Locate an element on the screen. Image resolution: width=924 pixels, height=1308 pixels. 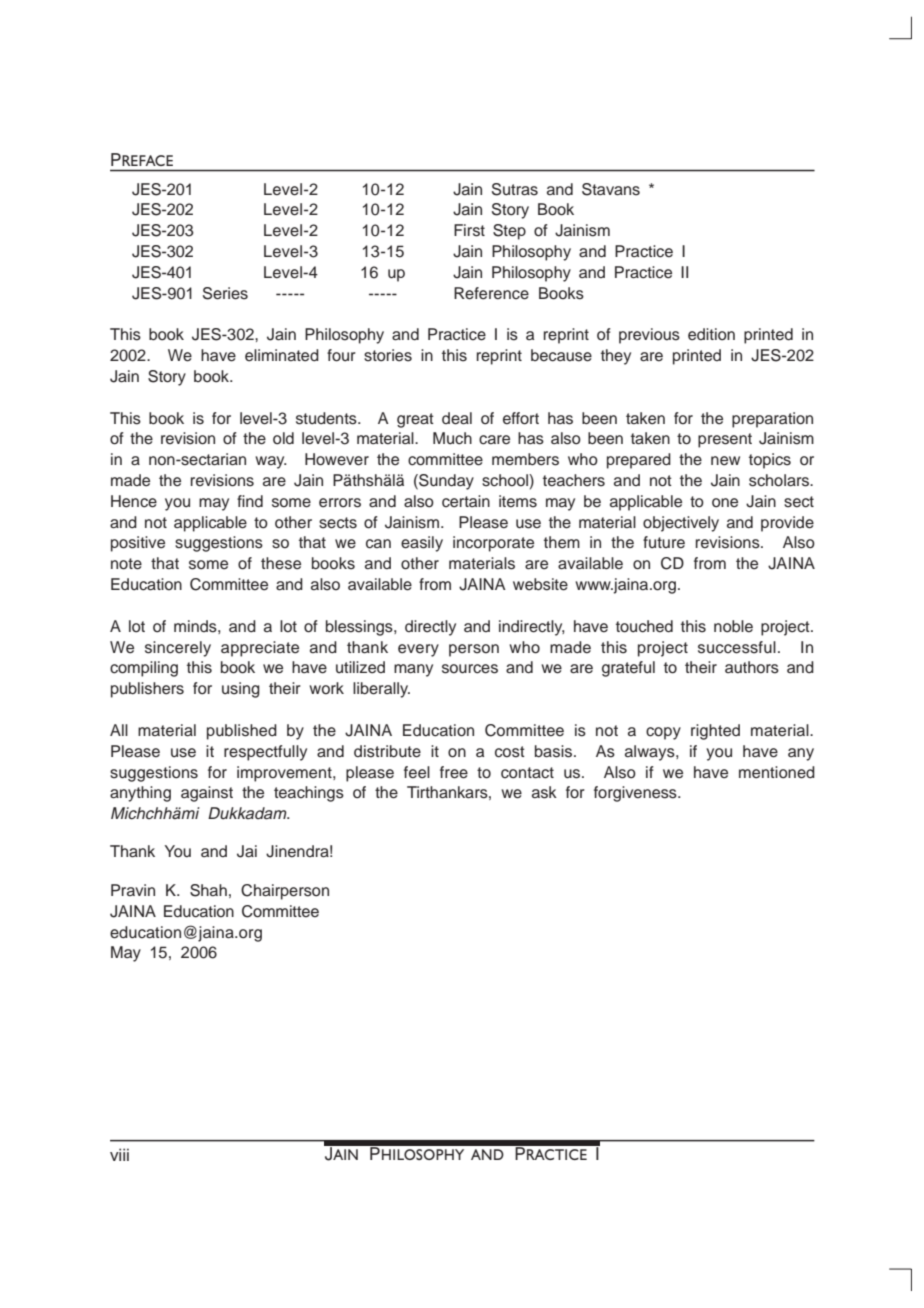
sincerely is located at coordinates (178, 649).
